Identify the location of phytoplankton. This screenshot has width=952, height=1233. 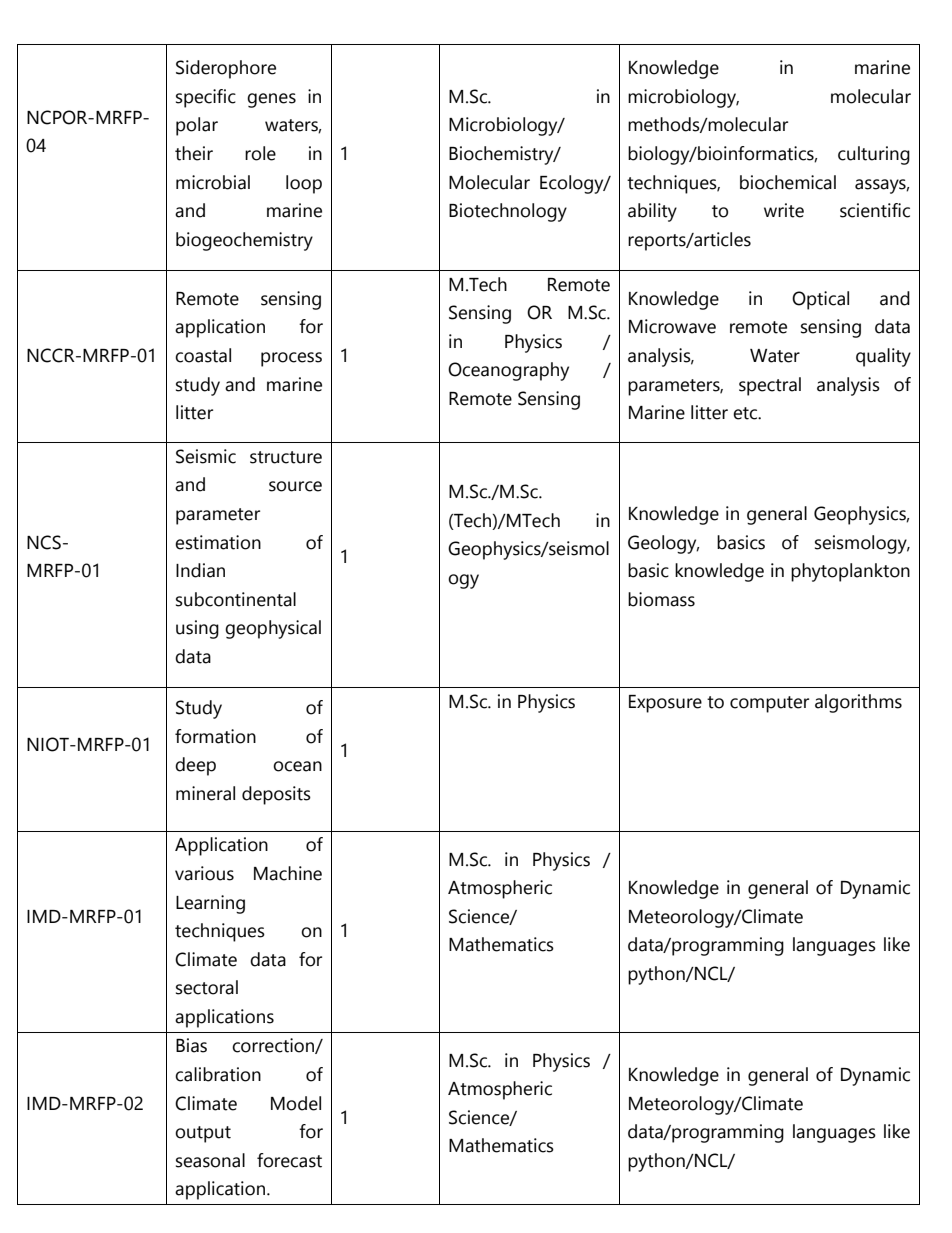
(850, 572).
